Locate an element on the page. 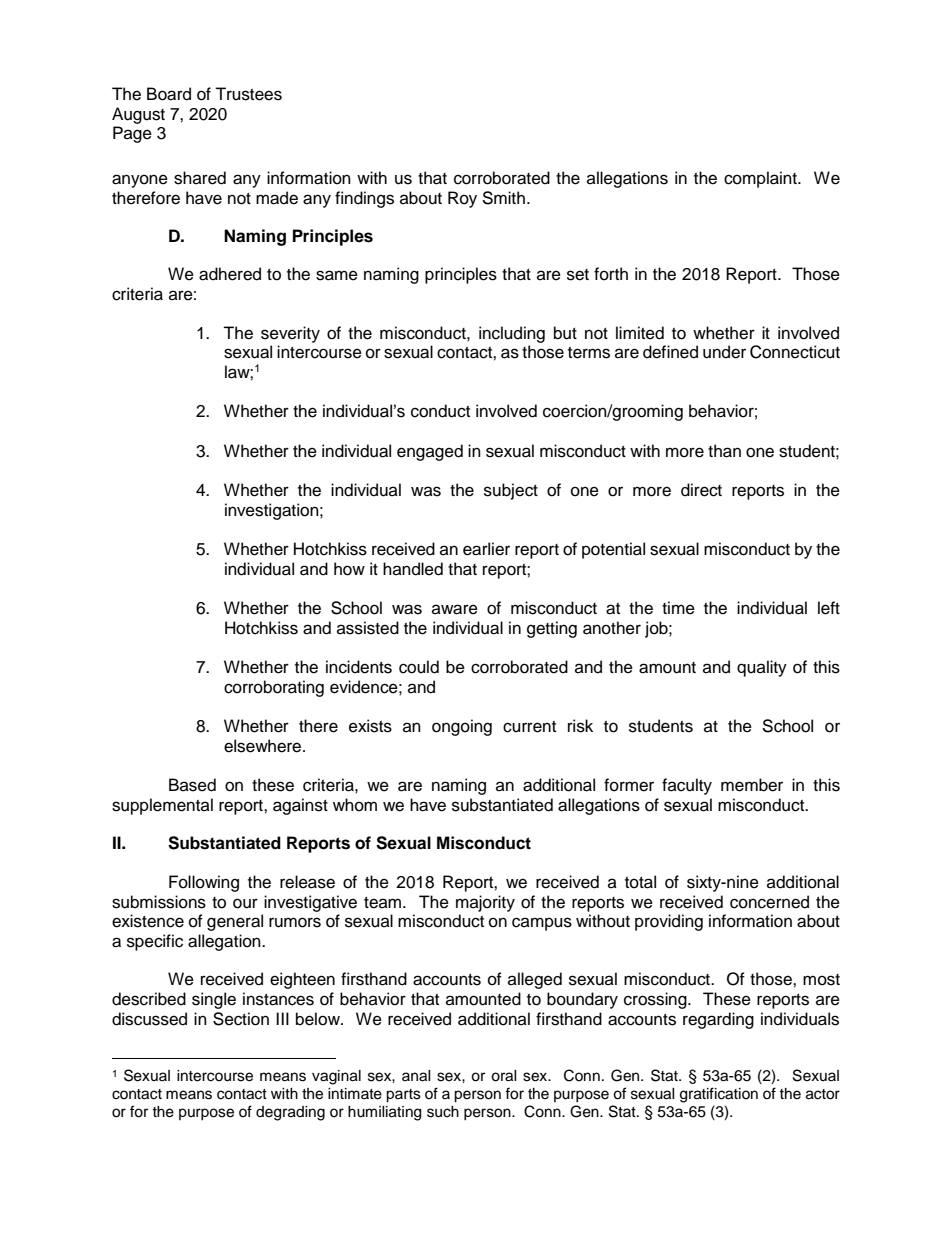 The height and width of the document is (1233, 952). Trustees is located at coordinates (248, 94).
